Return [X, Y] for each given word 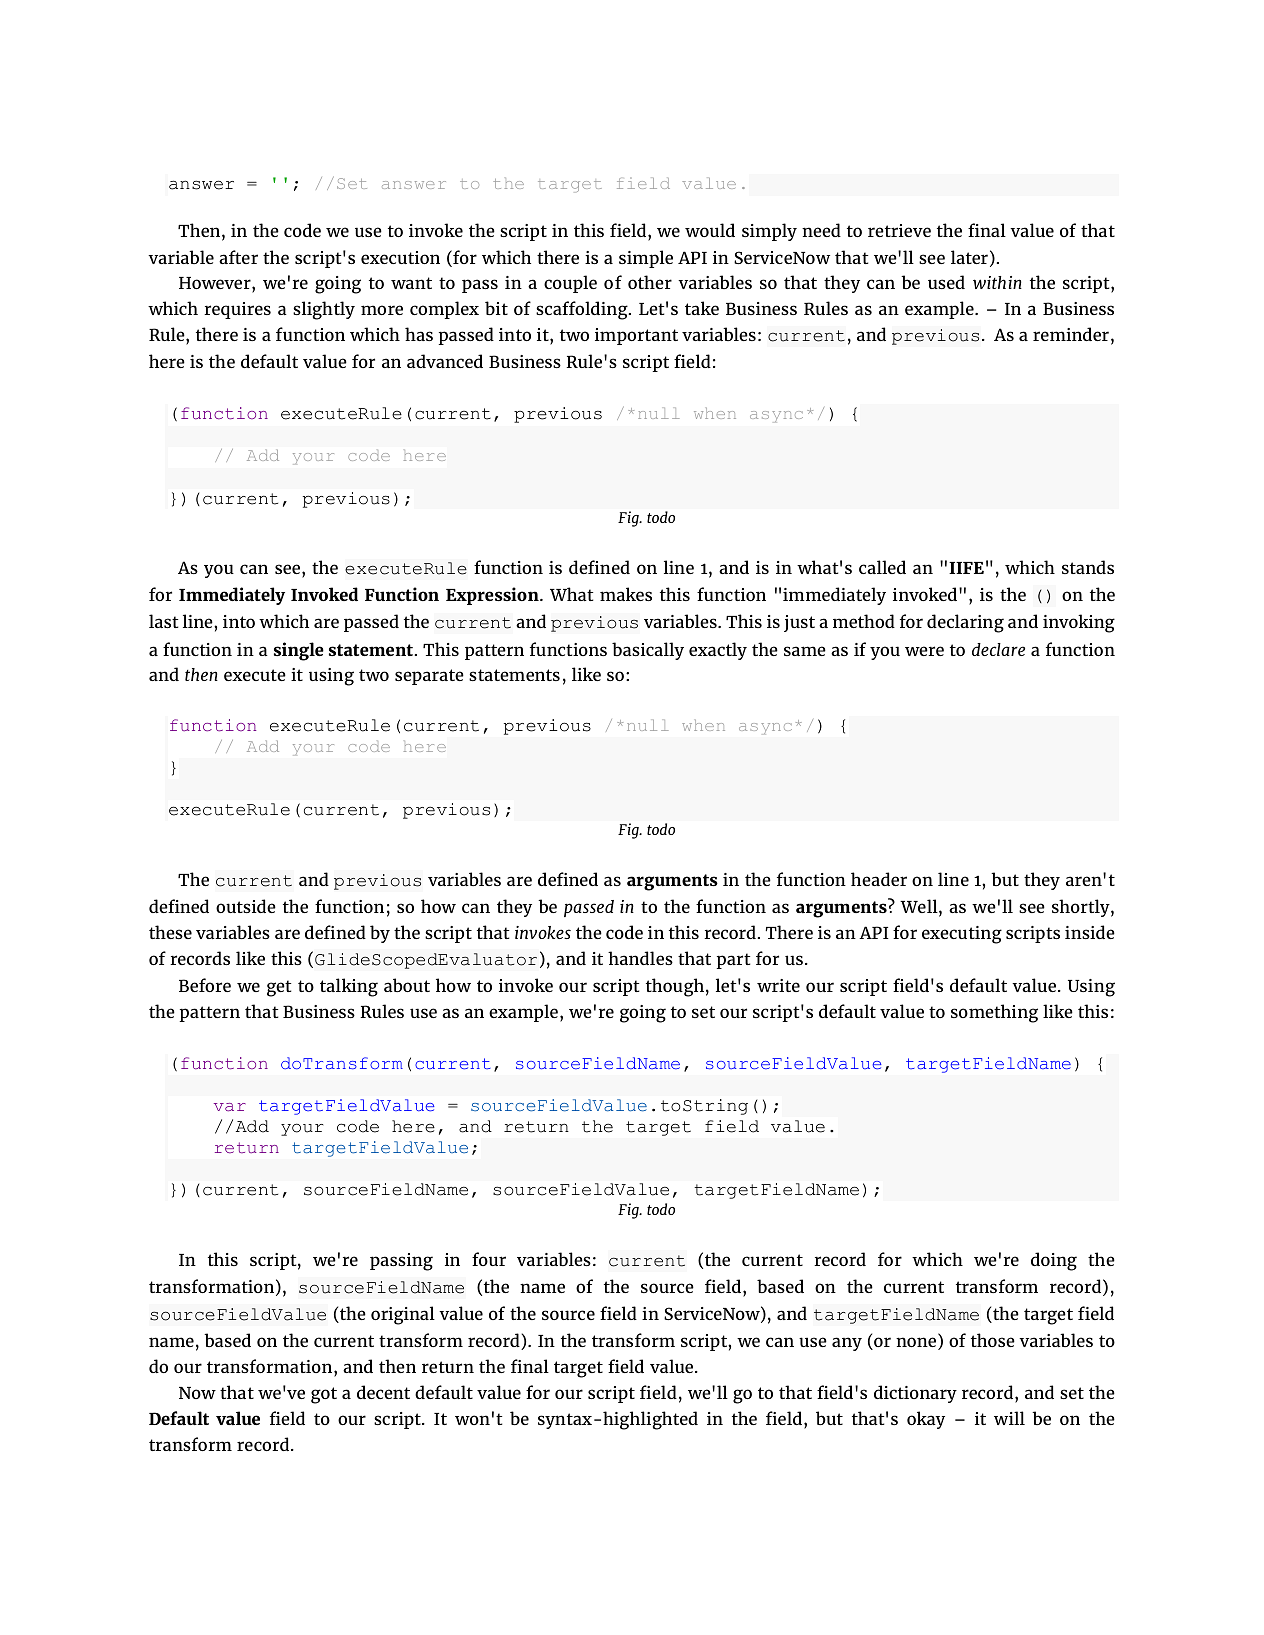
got [324, 1395]
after [238, 257]
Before [205, 985]
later [969, 257]
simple [646, 259]
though [675, 987]
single [299, 651]
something [994, 1013]
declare [998, 649]
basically [648, 651]
